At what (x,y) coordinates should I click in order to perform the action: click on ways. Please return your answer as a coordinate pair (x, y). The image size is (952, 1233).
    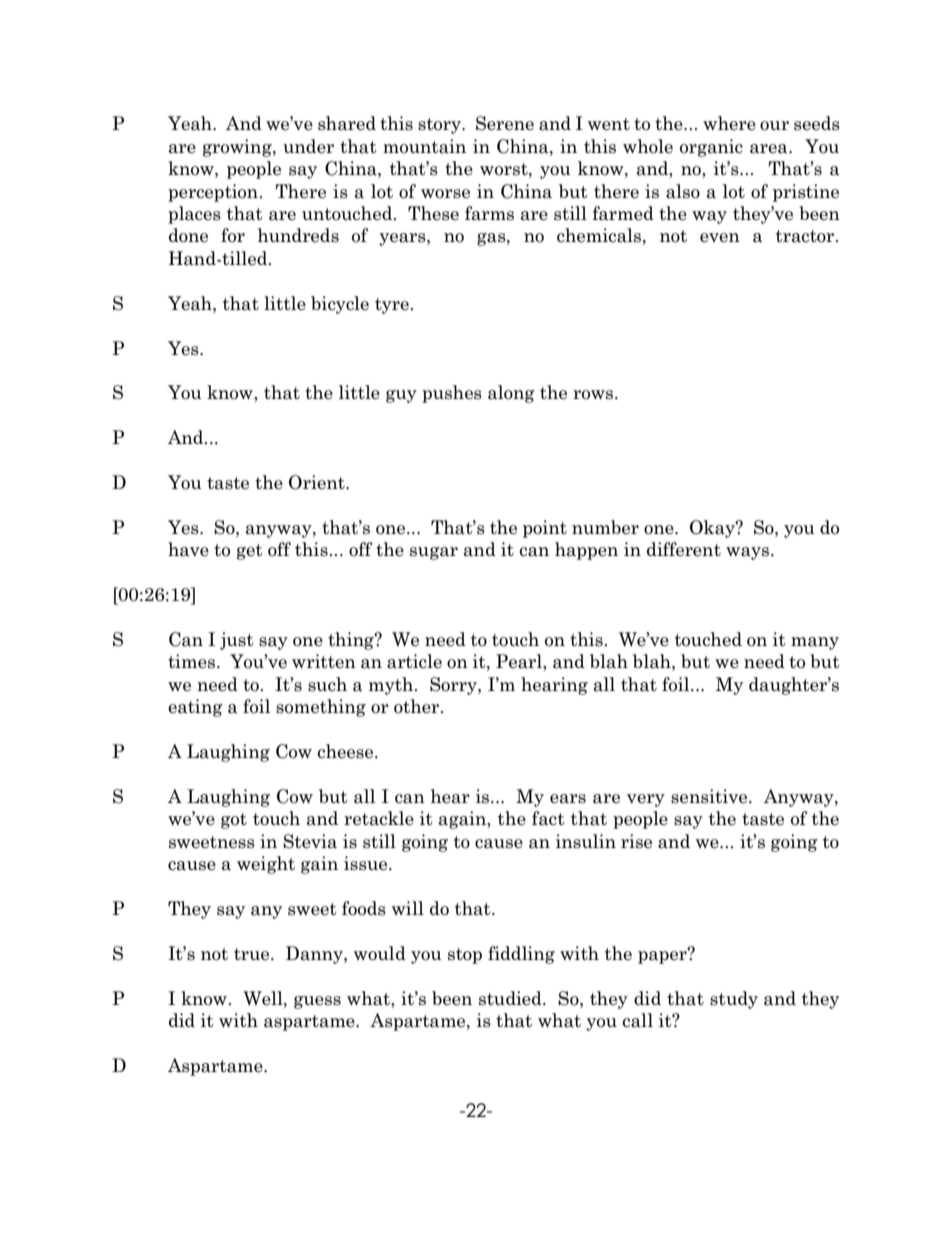
    Looking at the image, I should click on (747, 553).
